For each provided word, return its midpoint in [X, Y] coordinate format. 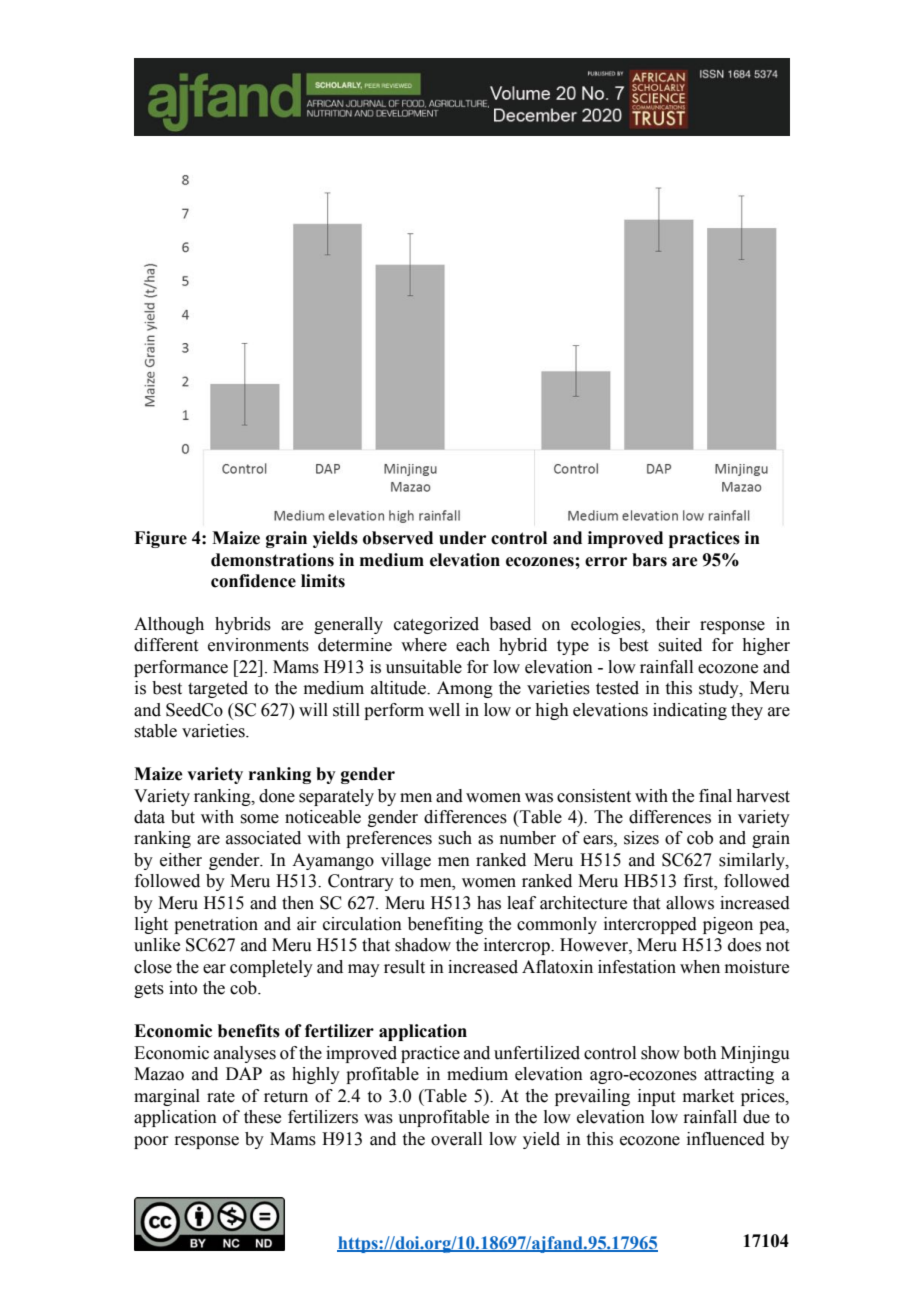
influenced [726, 1139]
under [462, 538]
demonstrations [272, 560]
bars [649, 560]
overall [456, 1139]
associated [263, 838]
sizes [641, 838]
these [262, 1117]
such [455, 838]
